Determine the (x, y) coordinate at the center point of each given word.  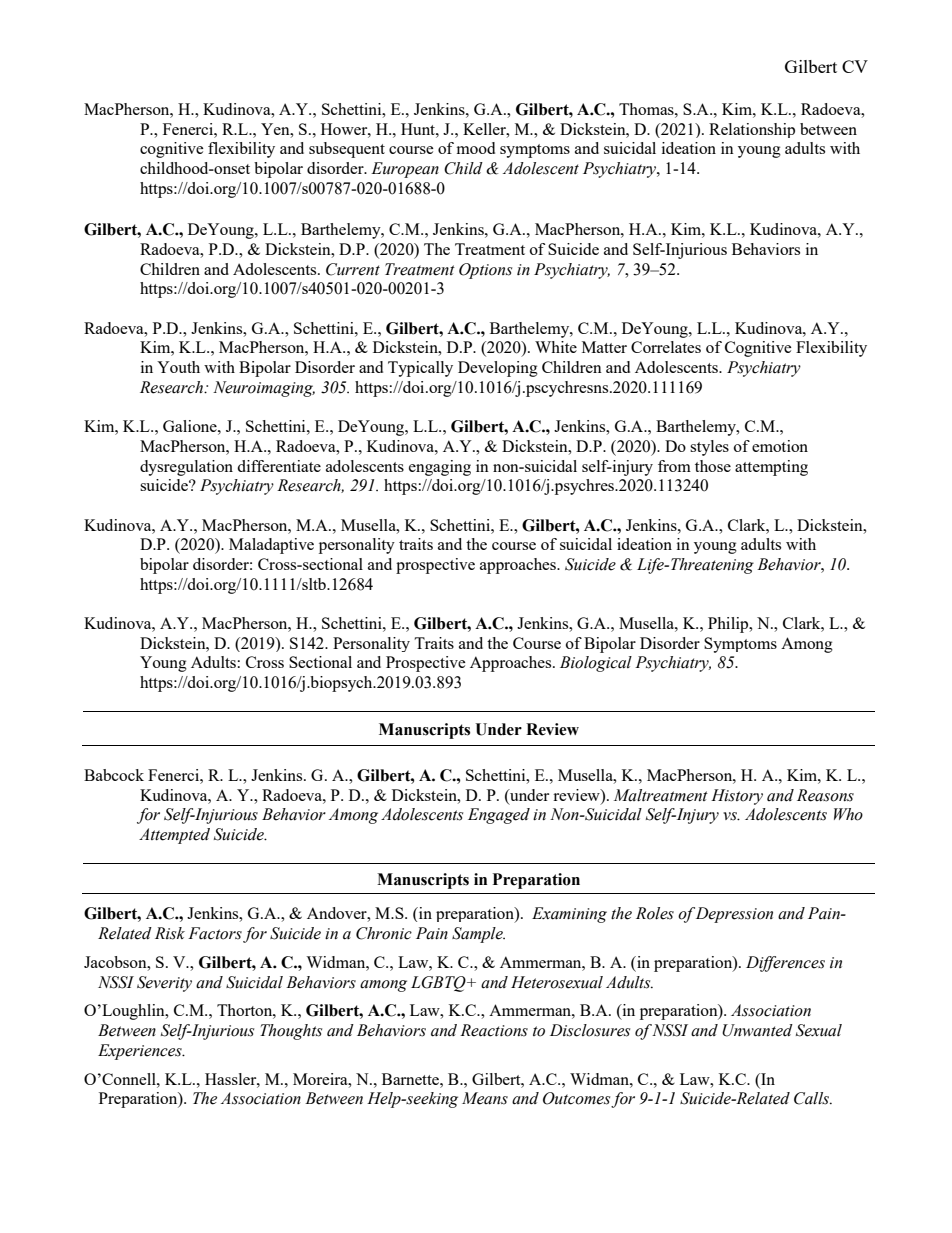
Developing (498, 369)
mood (476, 148)
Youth (178, 367)
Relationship (752, 130)
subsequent (347, 150)
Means (485, 1098)
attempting (771, 468)
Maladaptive (271, 546)
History (737, 797)
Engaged (499, 816)
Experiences (141, 1052)
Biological (596, 664)
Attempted (174, 836)
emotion (780, 446)
